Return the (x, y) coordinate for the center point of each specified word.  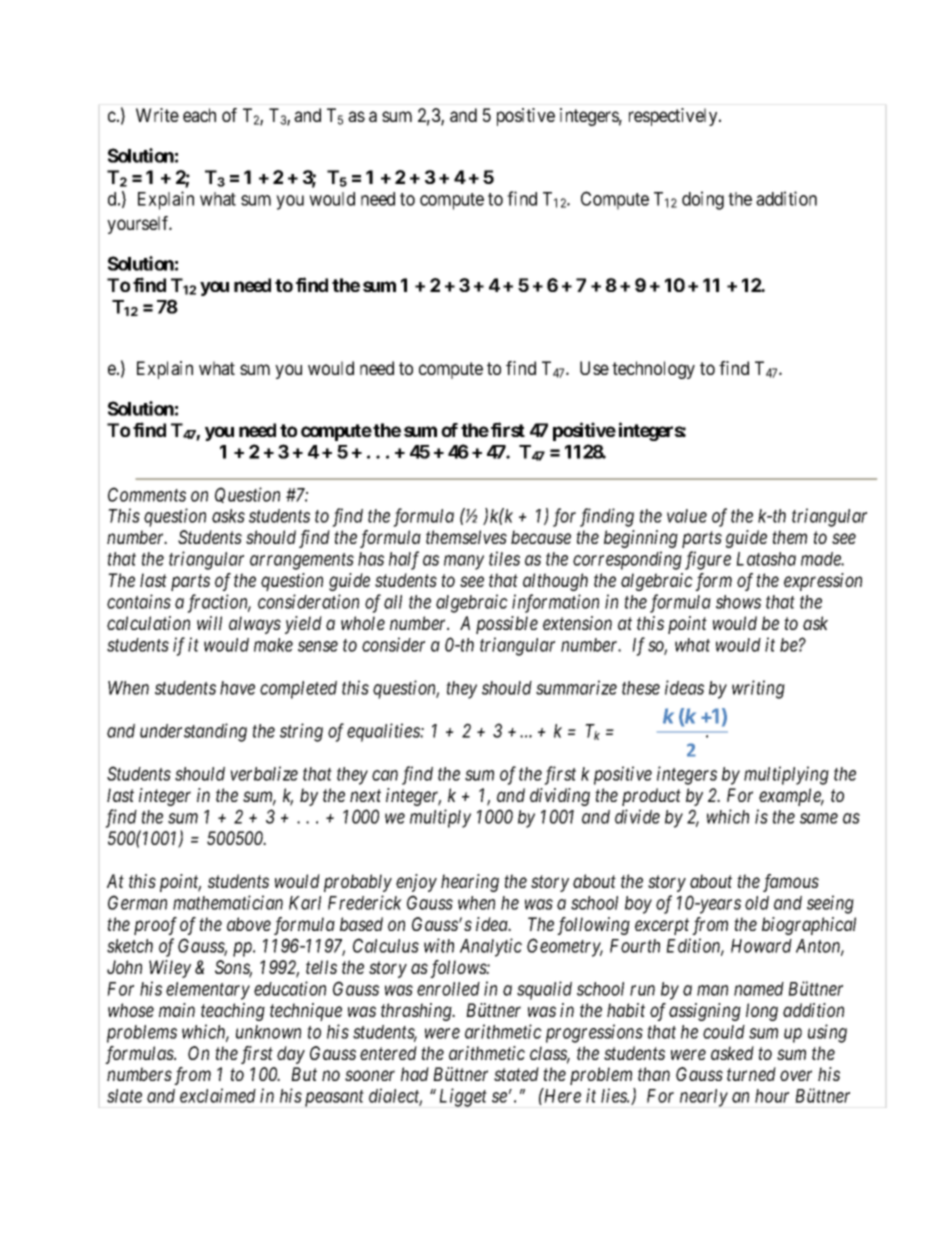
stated (516, 1074)
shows (738, 602)
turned (751, 1074)
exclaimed (218, 1095)
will (209, 623)
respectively (674, 117)
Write (157, 115)
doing (703, 200)
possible (507, 625)
